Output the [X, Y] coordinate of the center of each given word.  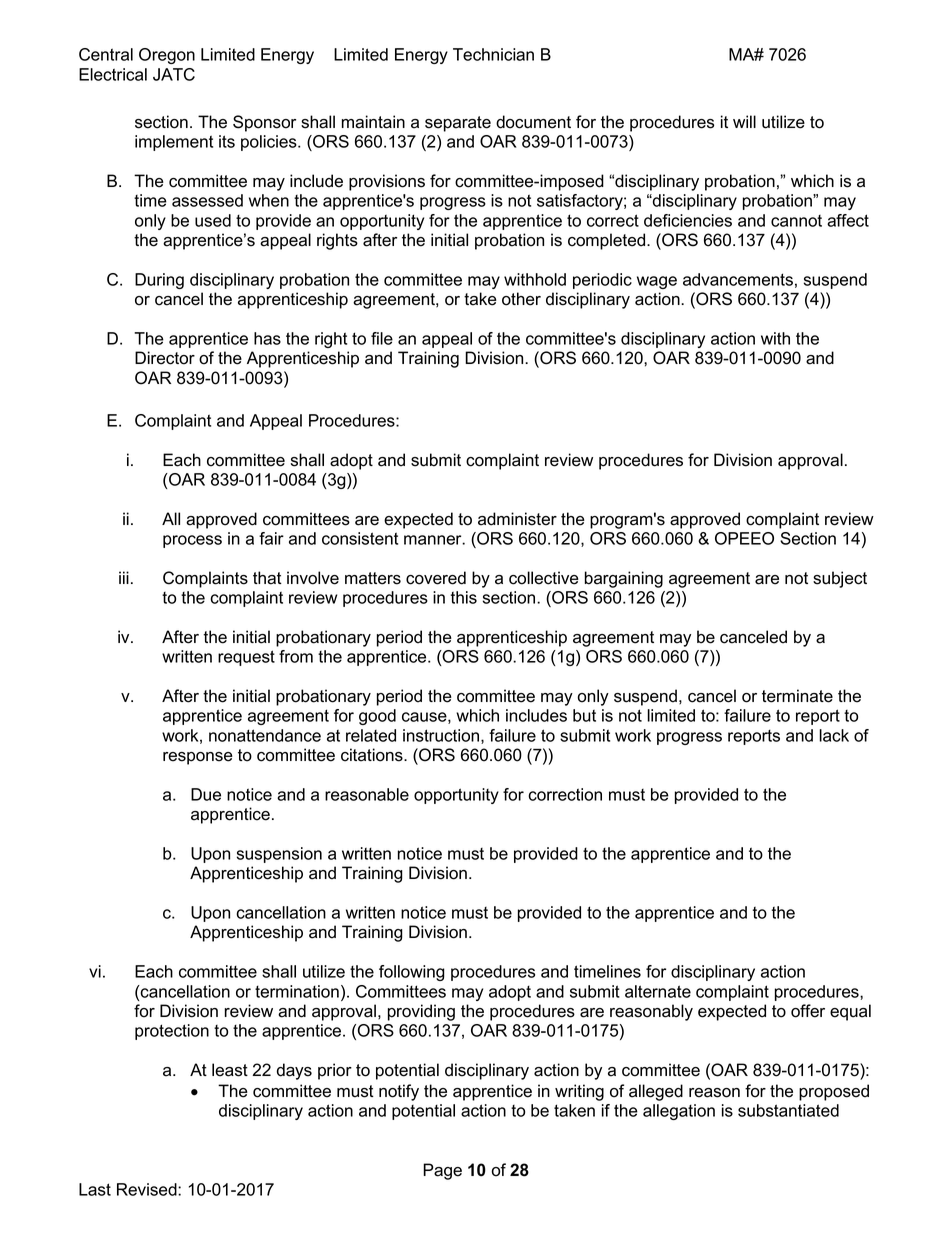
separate [458, 124]
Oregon [167, 56]
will [744, 121]
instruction [442, 736]
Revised [148, 1189]
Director [165, 358]
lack [834, 735]
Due [206, 794]
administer [517, 519]
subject [840, 579]
